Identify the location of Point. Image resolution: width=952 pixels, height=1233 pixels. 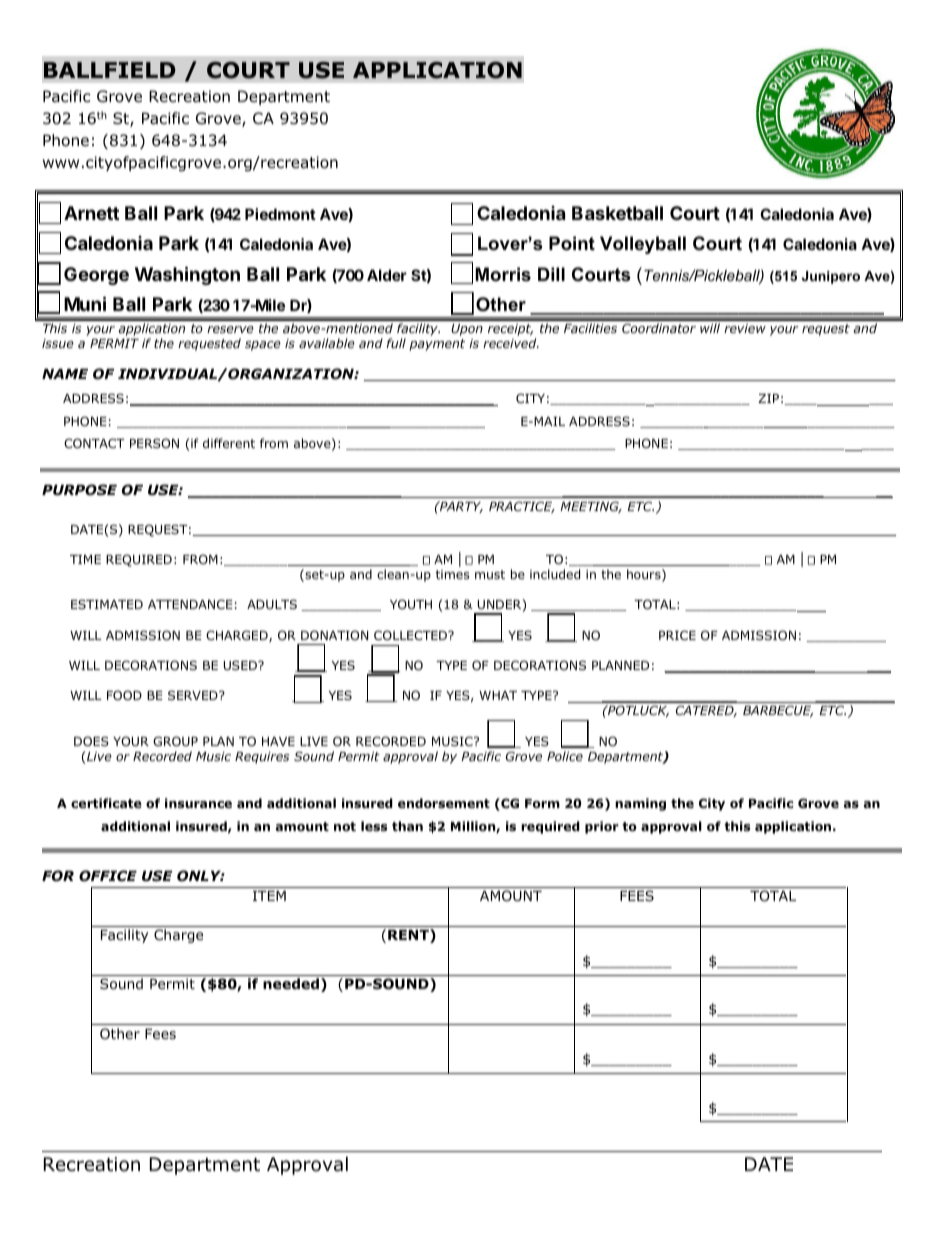
(572, 243).
